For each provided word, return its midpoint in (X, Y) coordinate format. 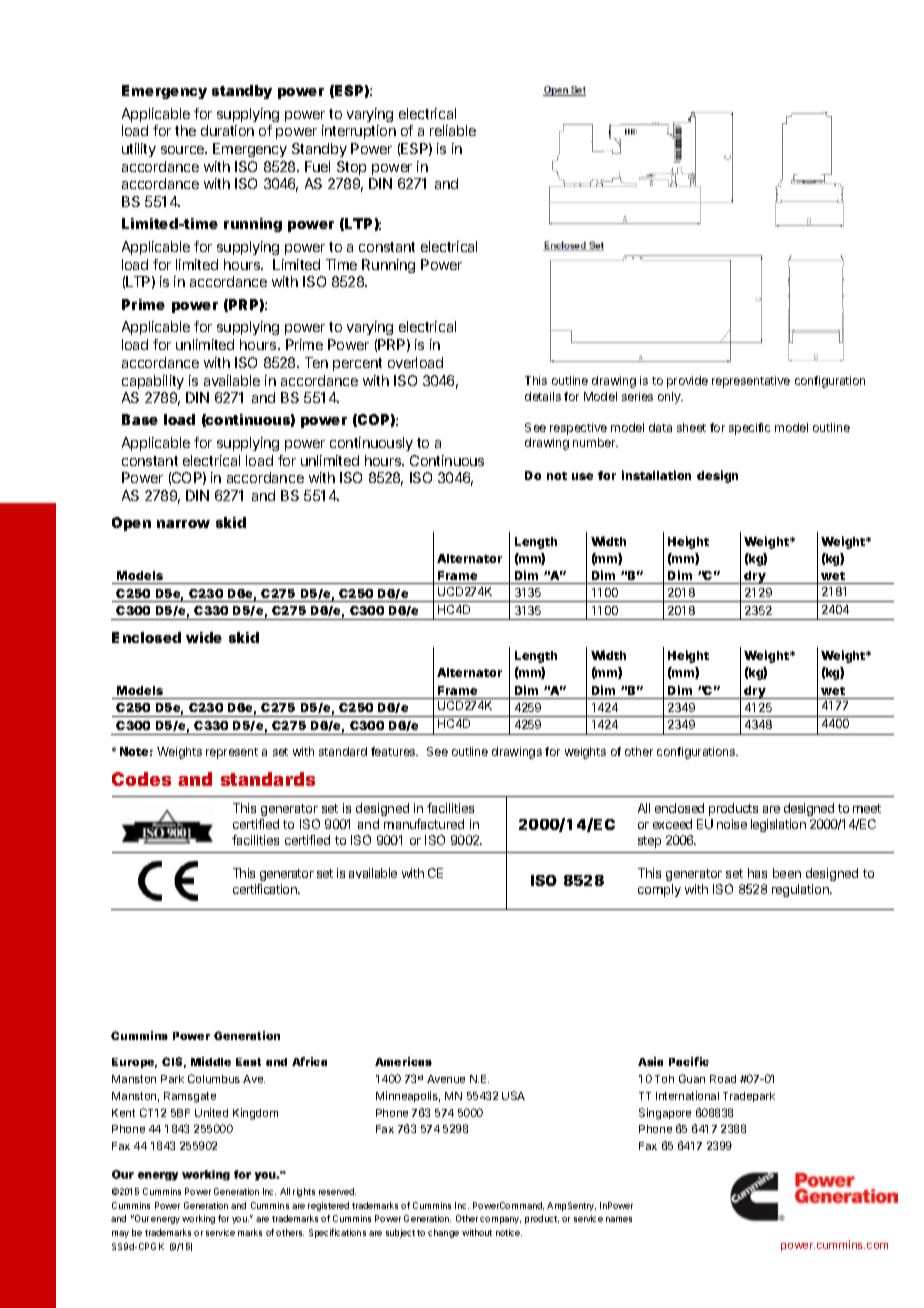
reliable (453, 130)
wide (204, 637)
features (394, 751)
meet (867, 808)
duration (227, 130)
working (198, 1219)
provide (687, 382)
